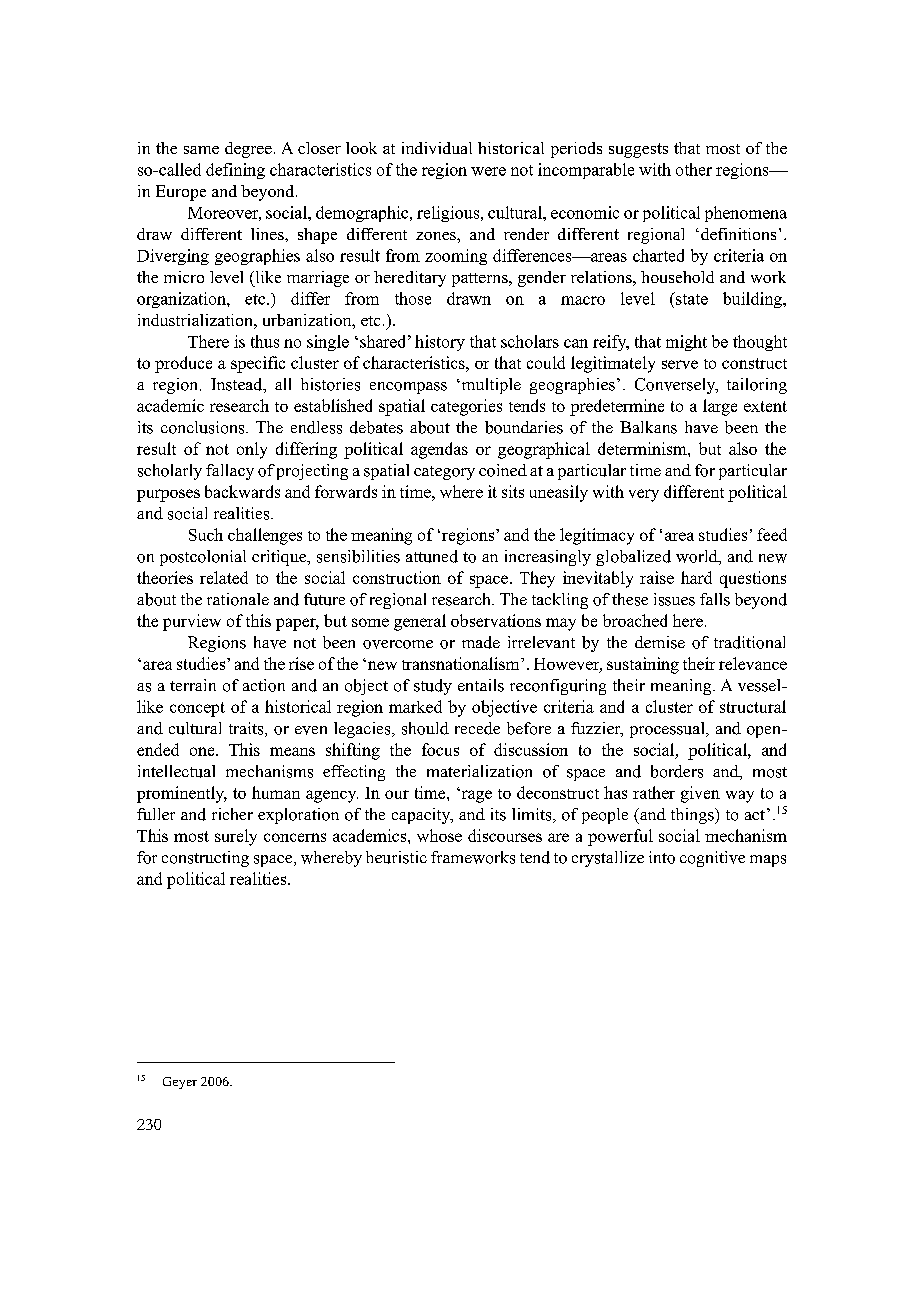 The width and height of the page is (924, 1305). I want to click on heuristic, so click(396, 857).
